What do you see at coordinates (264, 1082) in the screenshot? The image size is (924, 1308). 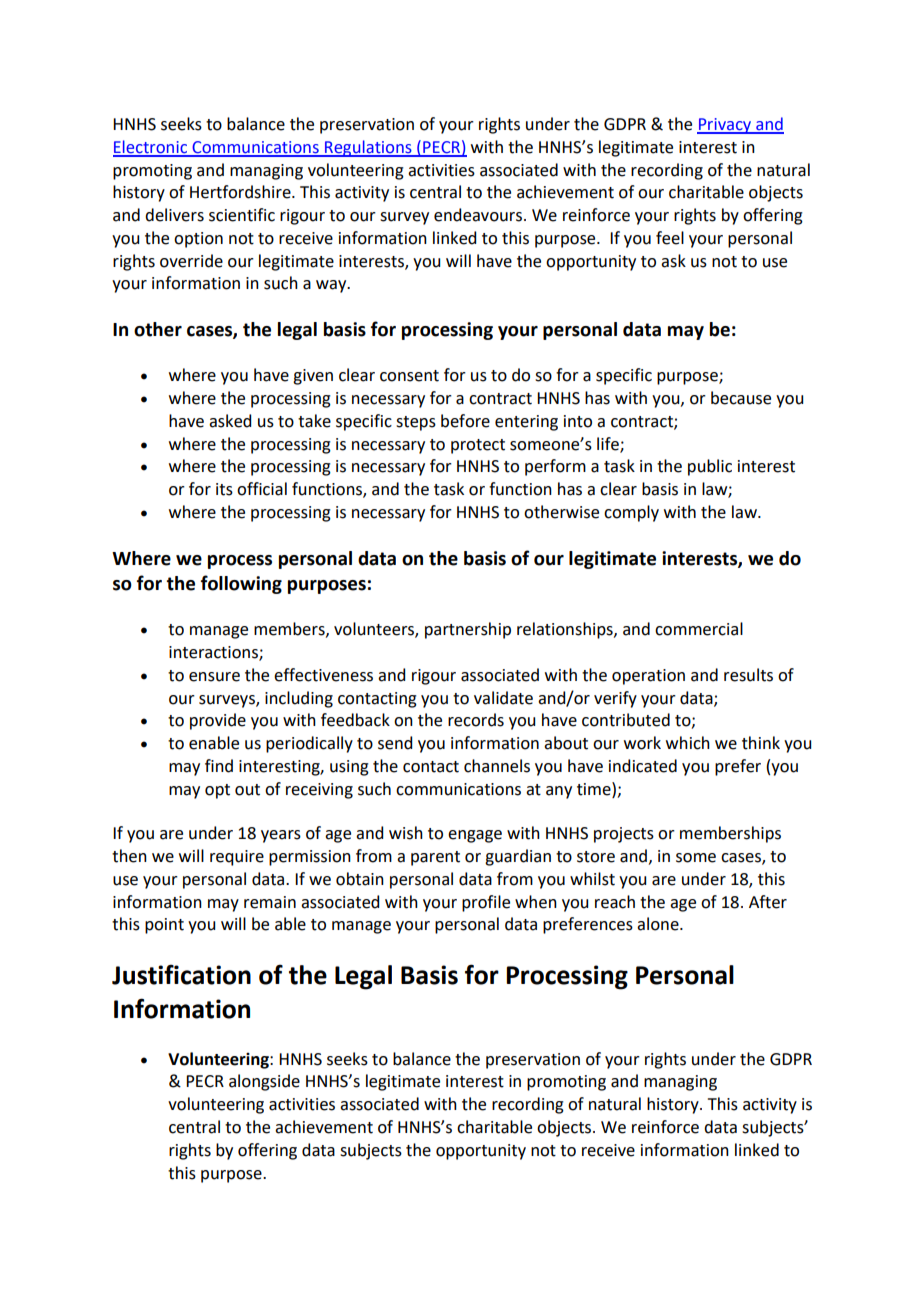 I see `alongside` at bounding box center [264, 1082].
